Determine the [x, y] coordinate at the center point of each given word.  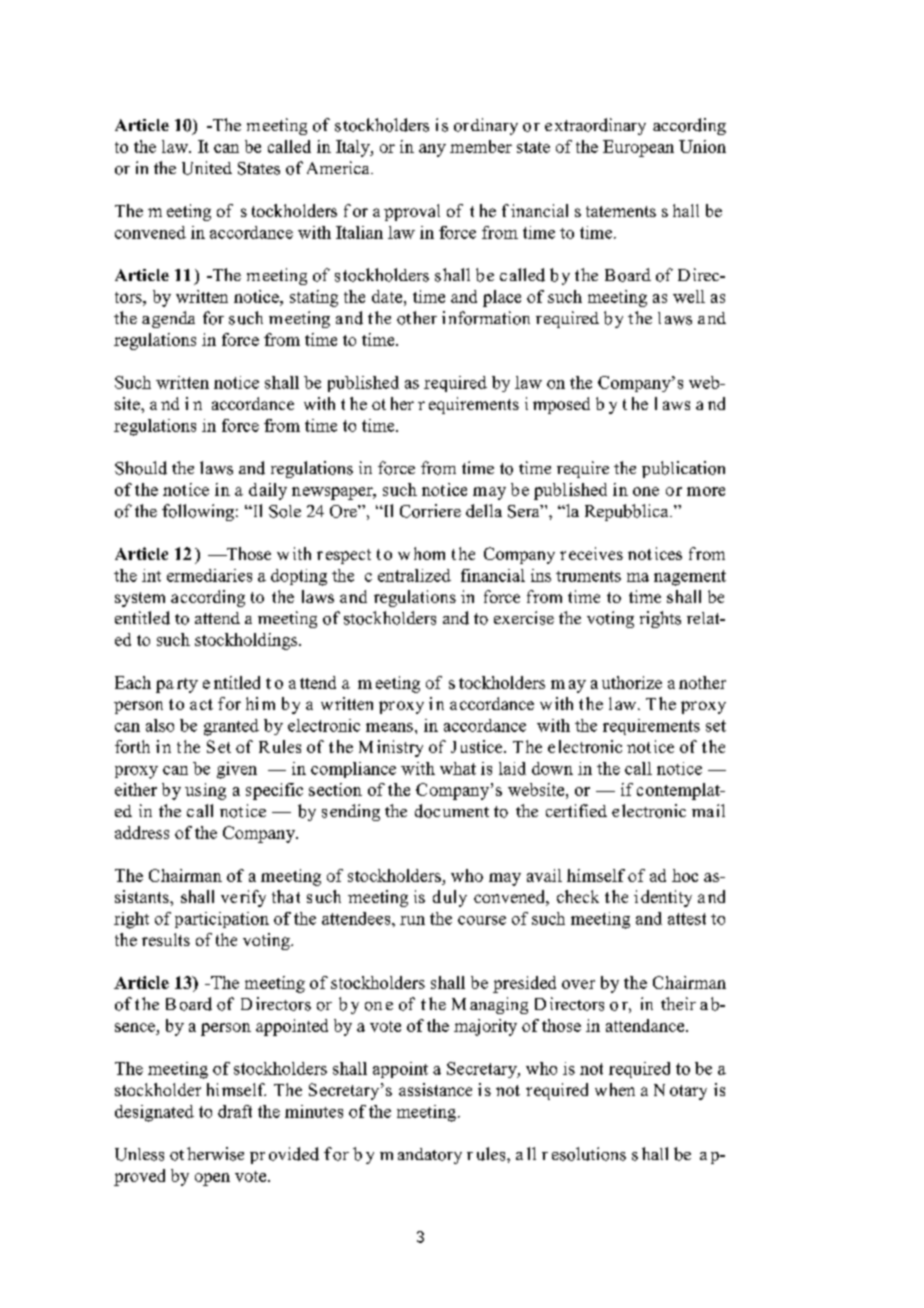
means [389, 727]
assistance [435, 1089]
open [212, 1179]
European [638, 148]
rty [187, 685]
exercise [524, 618]
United [207, 168]
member [481, 146]
